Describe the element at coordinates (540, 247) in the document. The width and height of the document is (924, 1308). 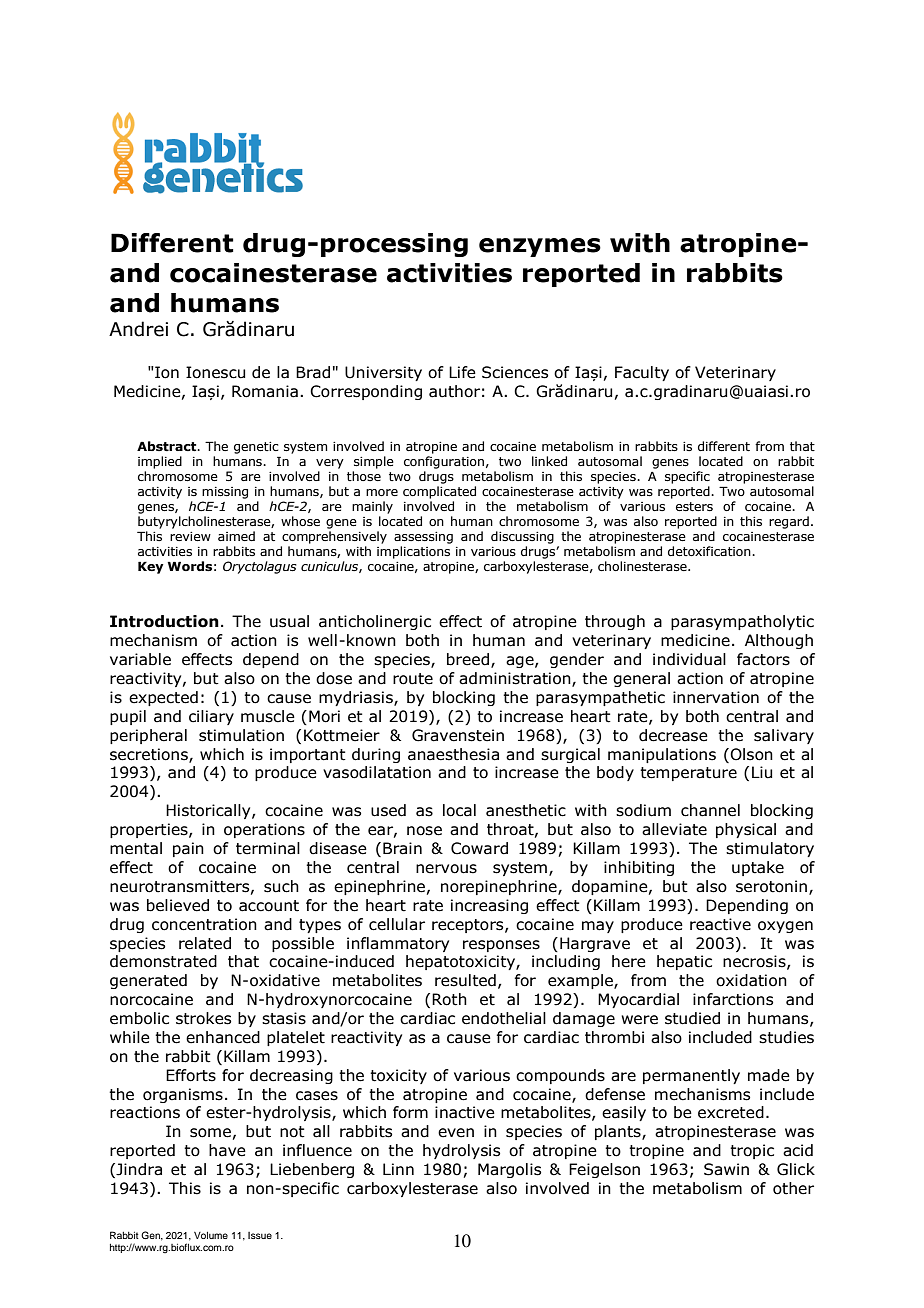
I see `enzymes` at that location.
